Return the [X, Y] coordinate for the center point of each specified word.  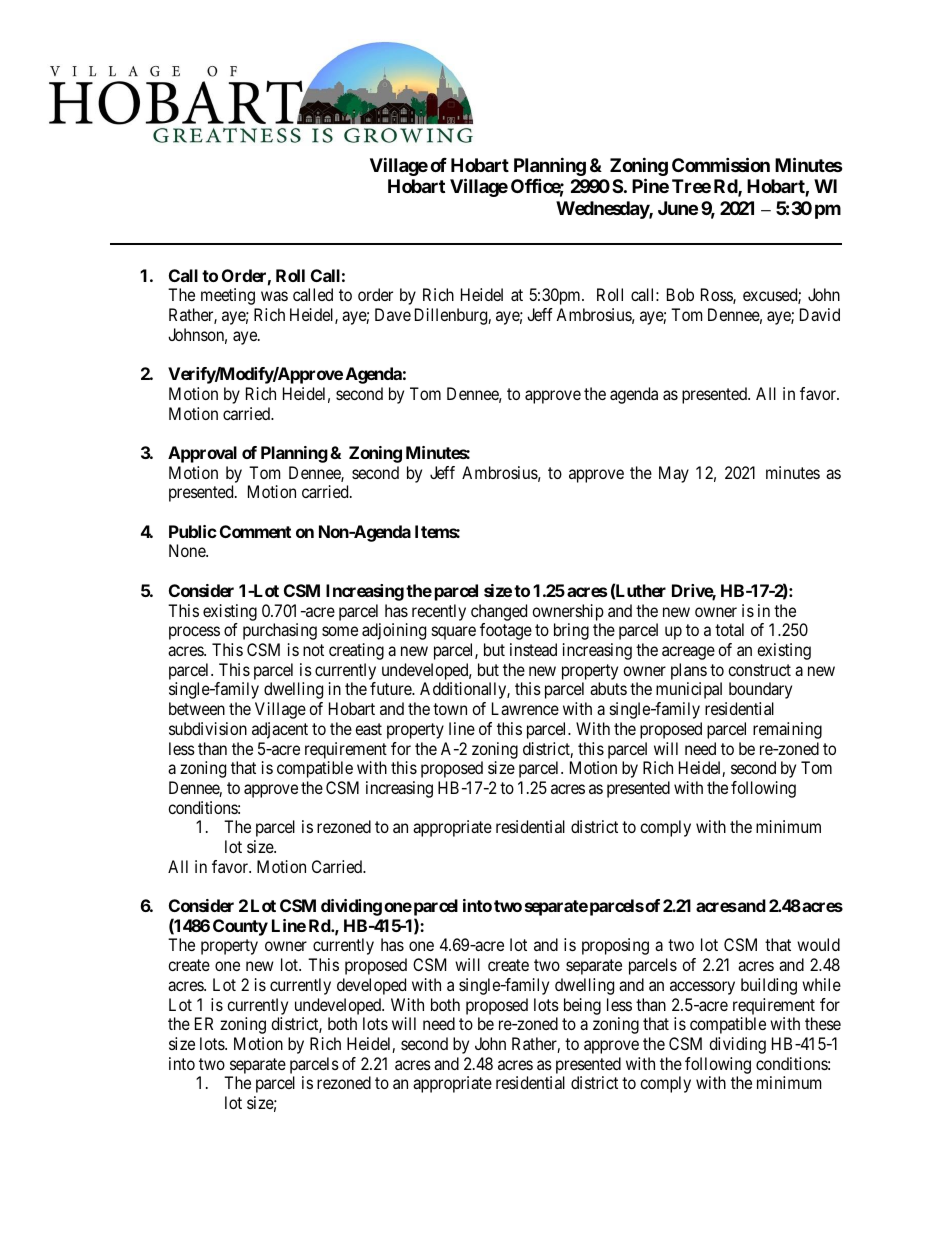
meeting [228, 296]
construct [759, 670]
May [674, 474]
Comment [255, 531]
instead [533, 649]
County [240, 927]
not [313, 650]
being [582, 1006]
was [274, 296]
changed [499, 612]
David [820, 314]
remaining [787, 730]
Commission [721, 164]
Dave [393, 314]
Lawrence [525, 708]
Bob [680, 294]
